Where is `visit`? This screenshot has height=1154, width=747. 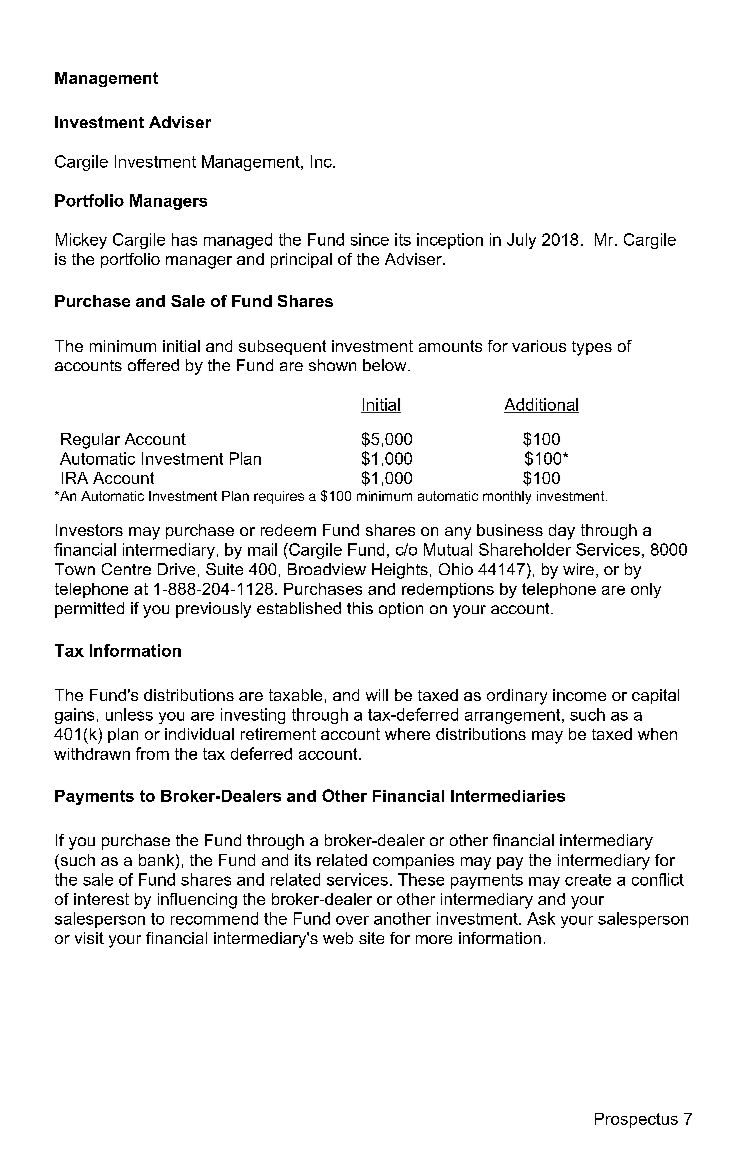
visit is located at coordinates (89, 938).
